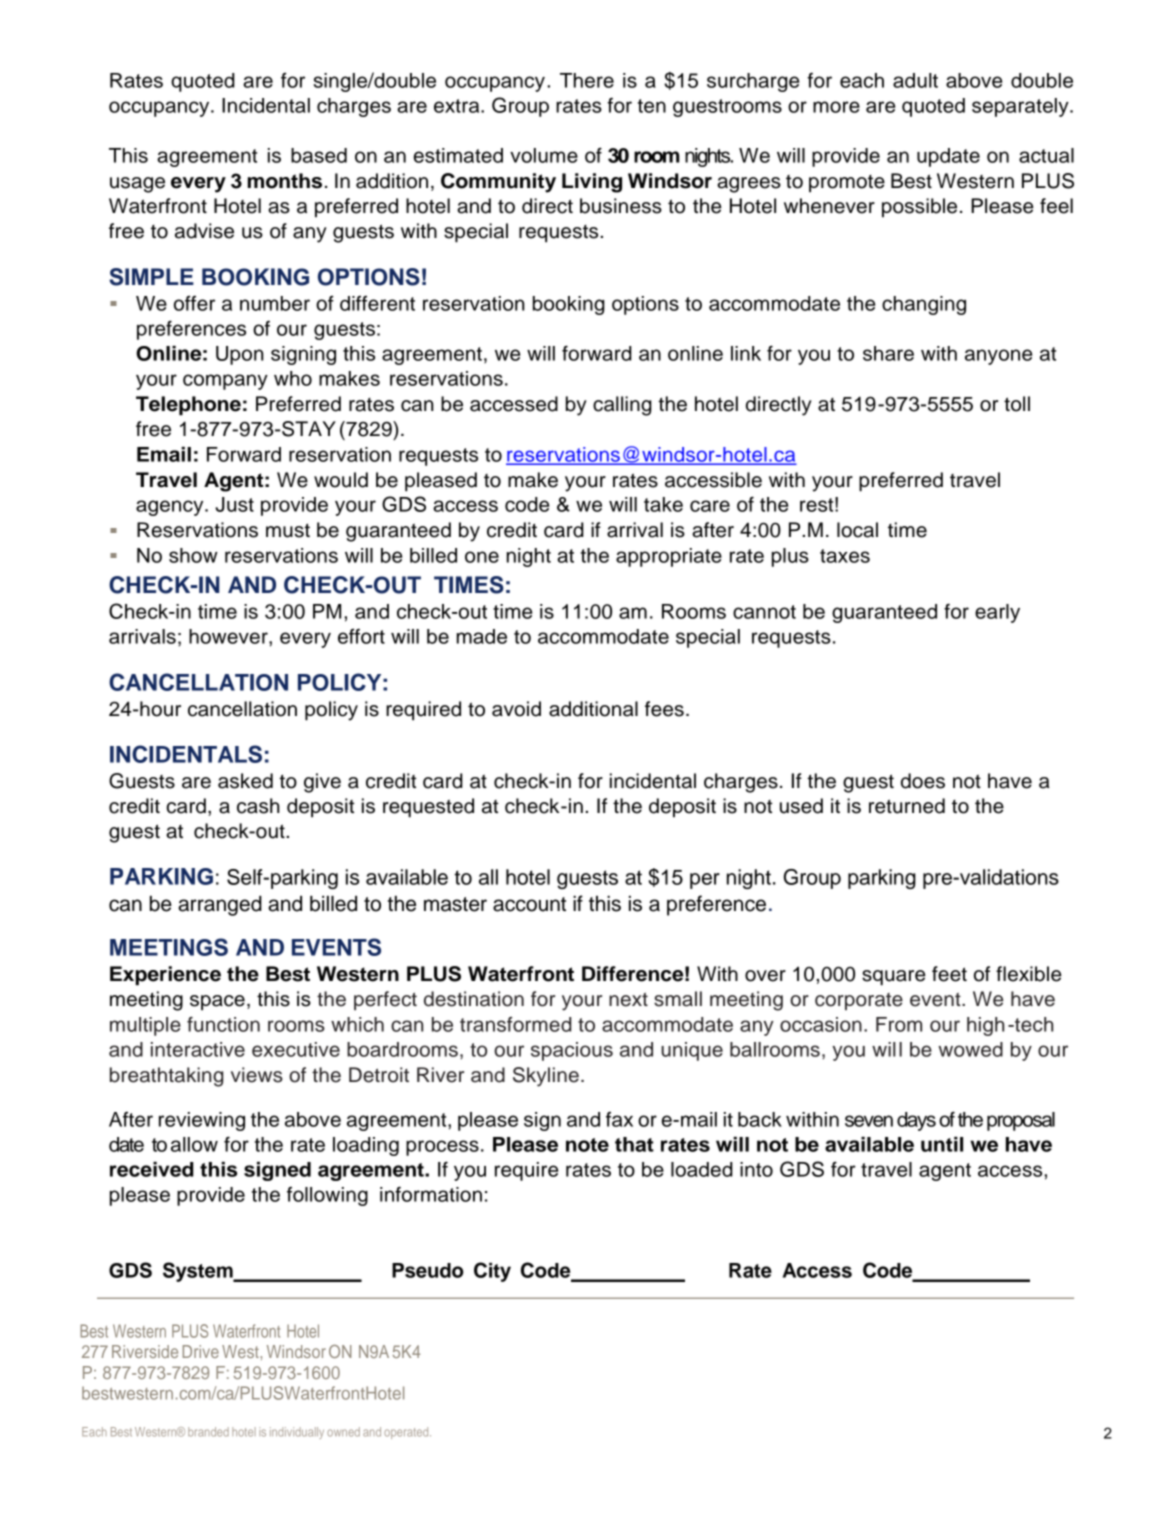  What do you see at coordinates (970, 1049) in the screenshot?
I see `wowed` at bounding box center [970, 1049].
